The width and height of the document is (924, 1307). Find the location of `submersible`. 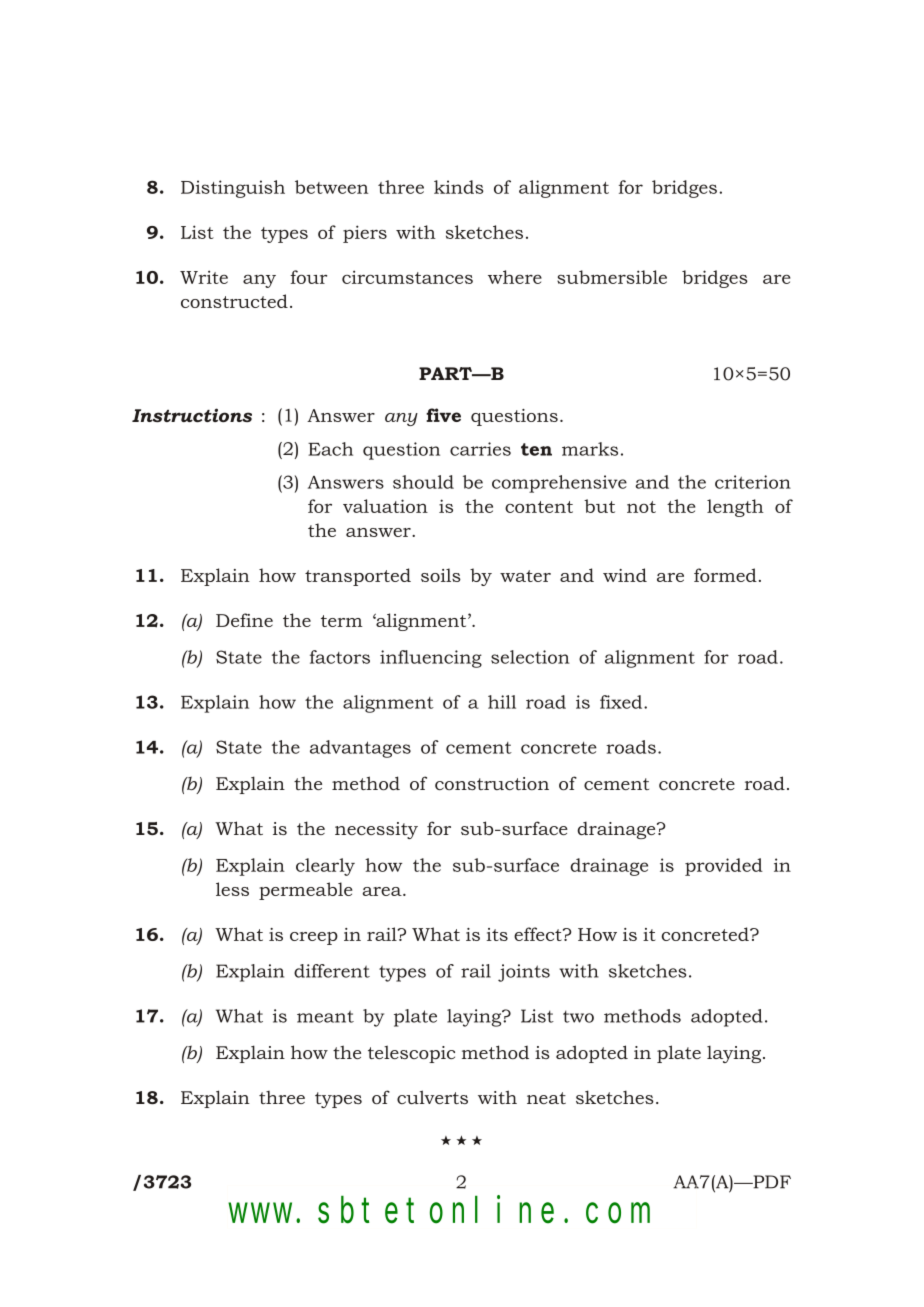

submersible is located at coordinates (612, 277).
